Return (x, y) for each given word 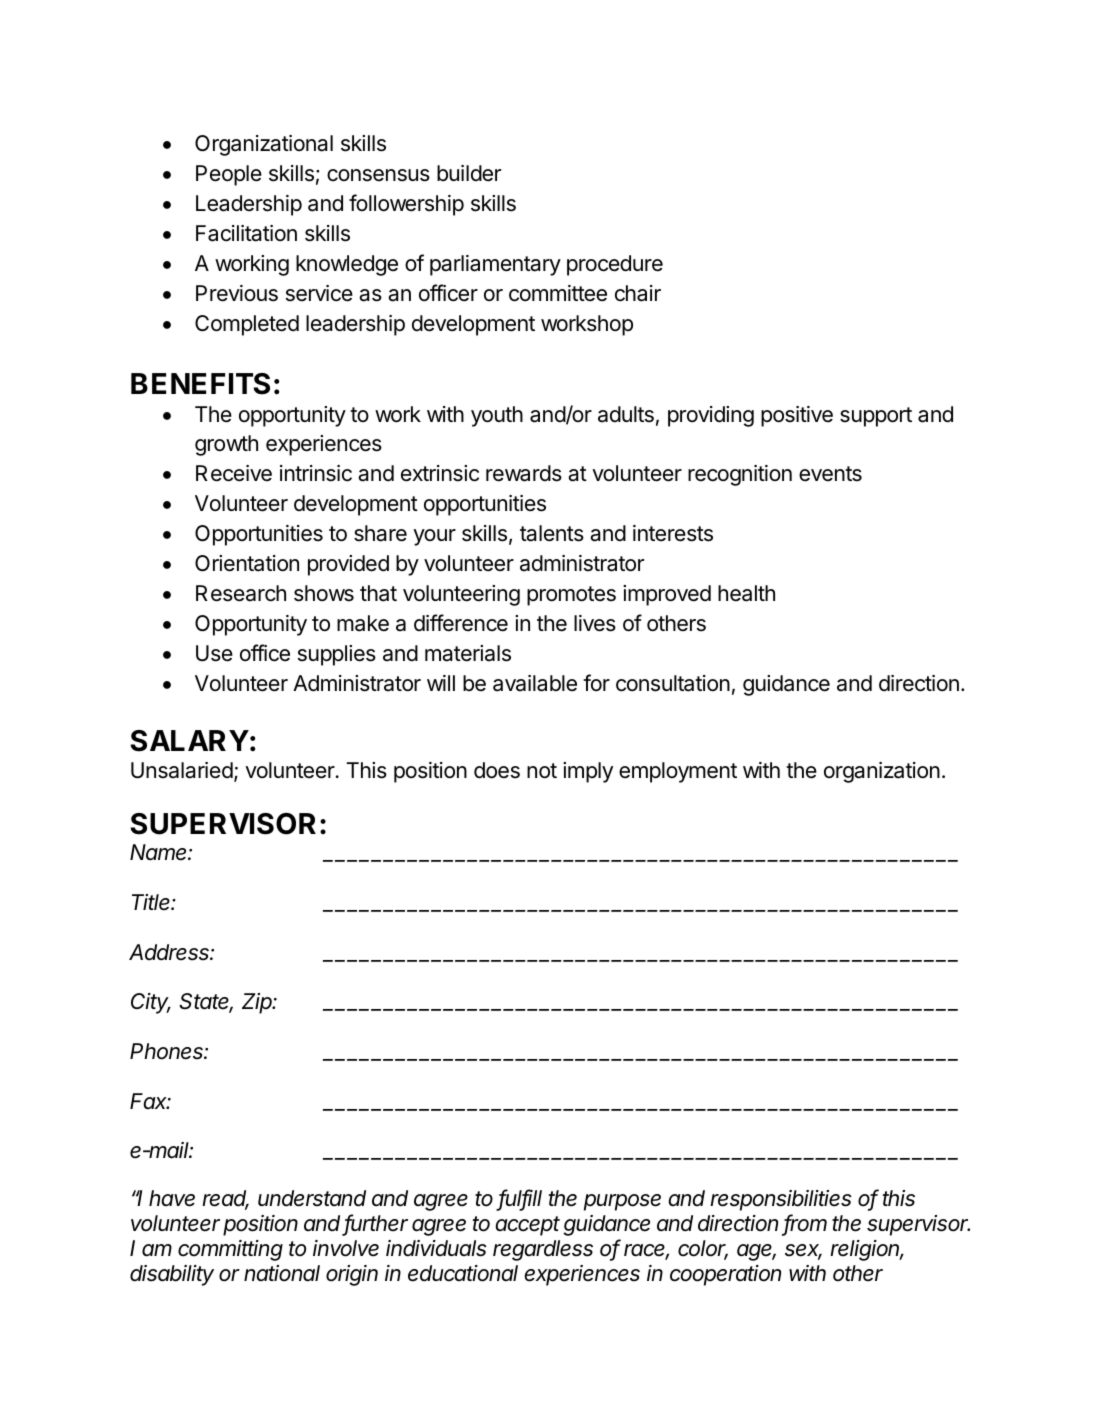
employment (678, 772)
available (535, 683)
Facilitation (246, 233)
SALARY (189, 741)
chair (638, 293)
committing (230, 1250)
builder (469, 173)
